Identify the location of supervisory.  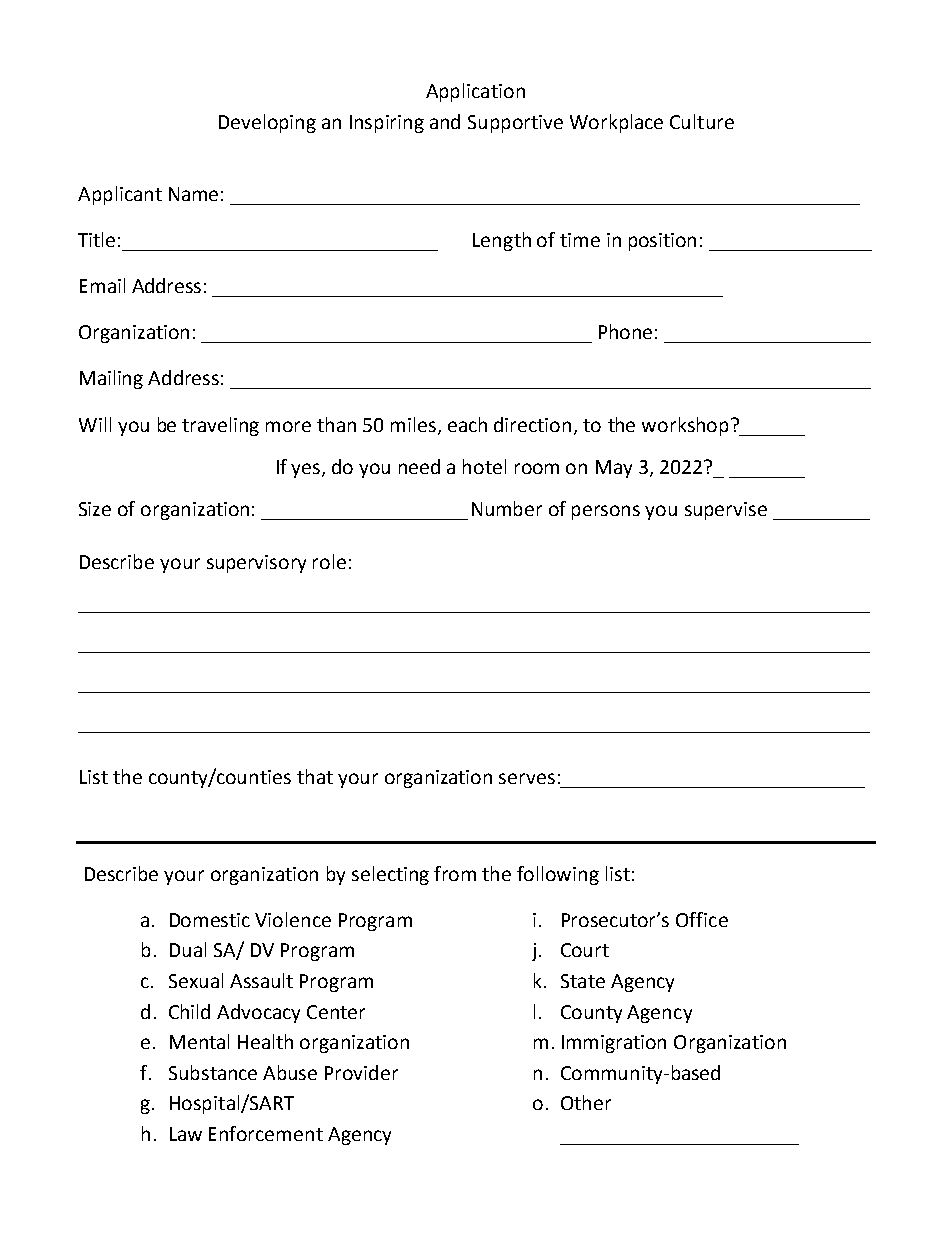
(256, 564).
